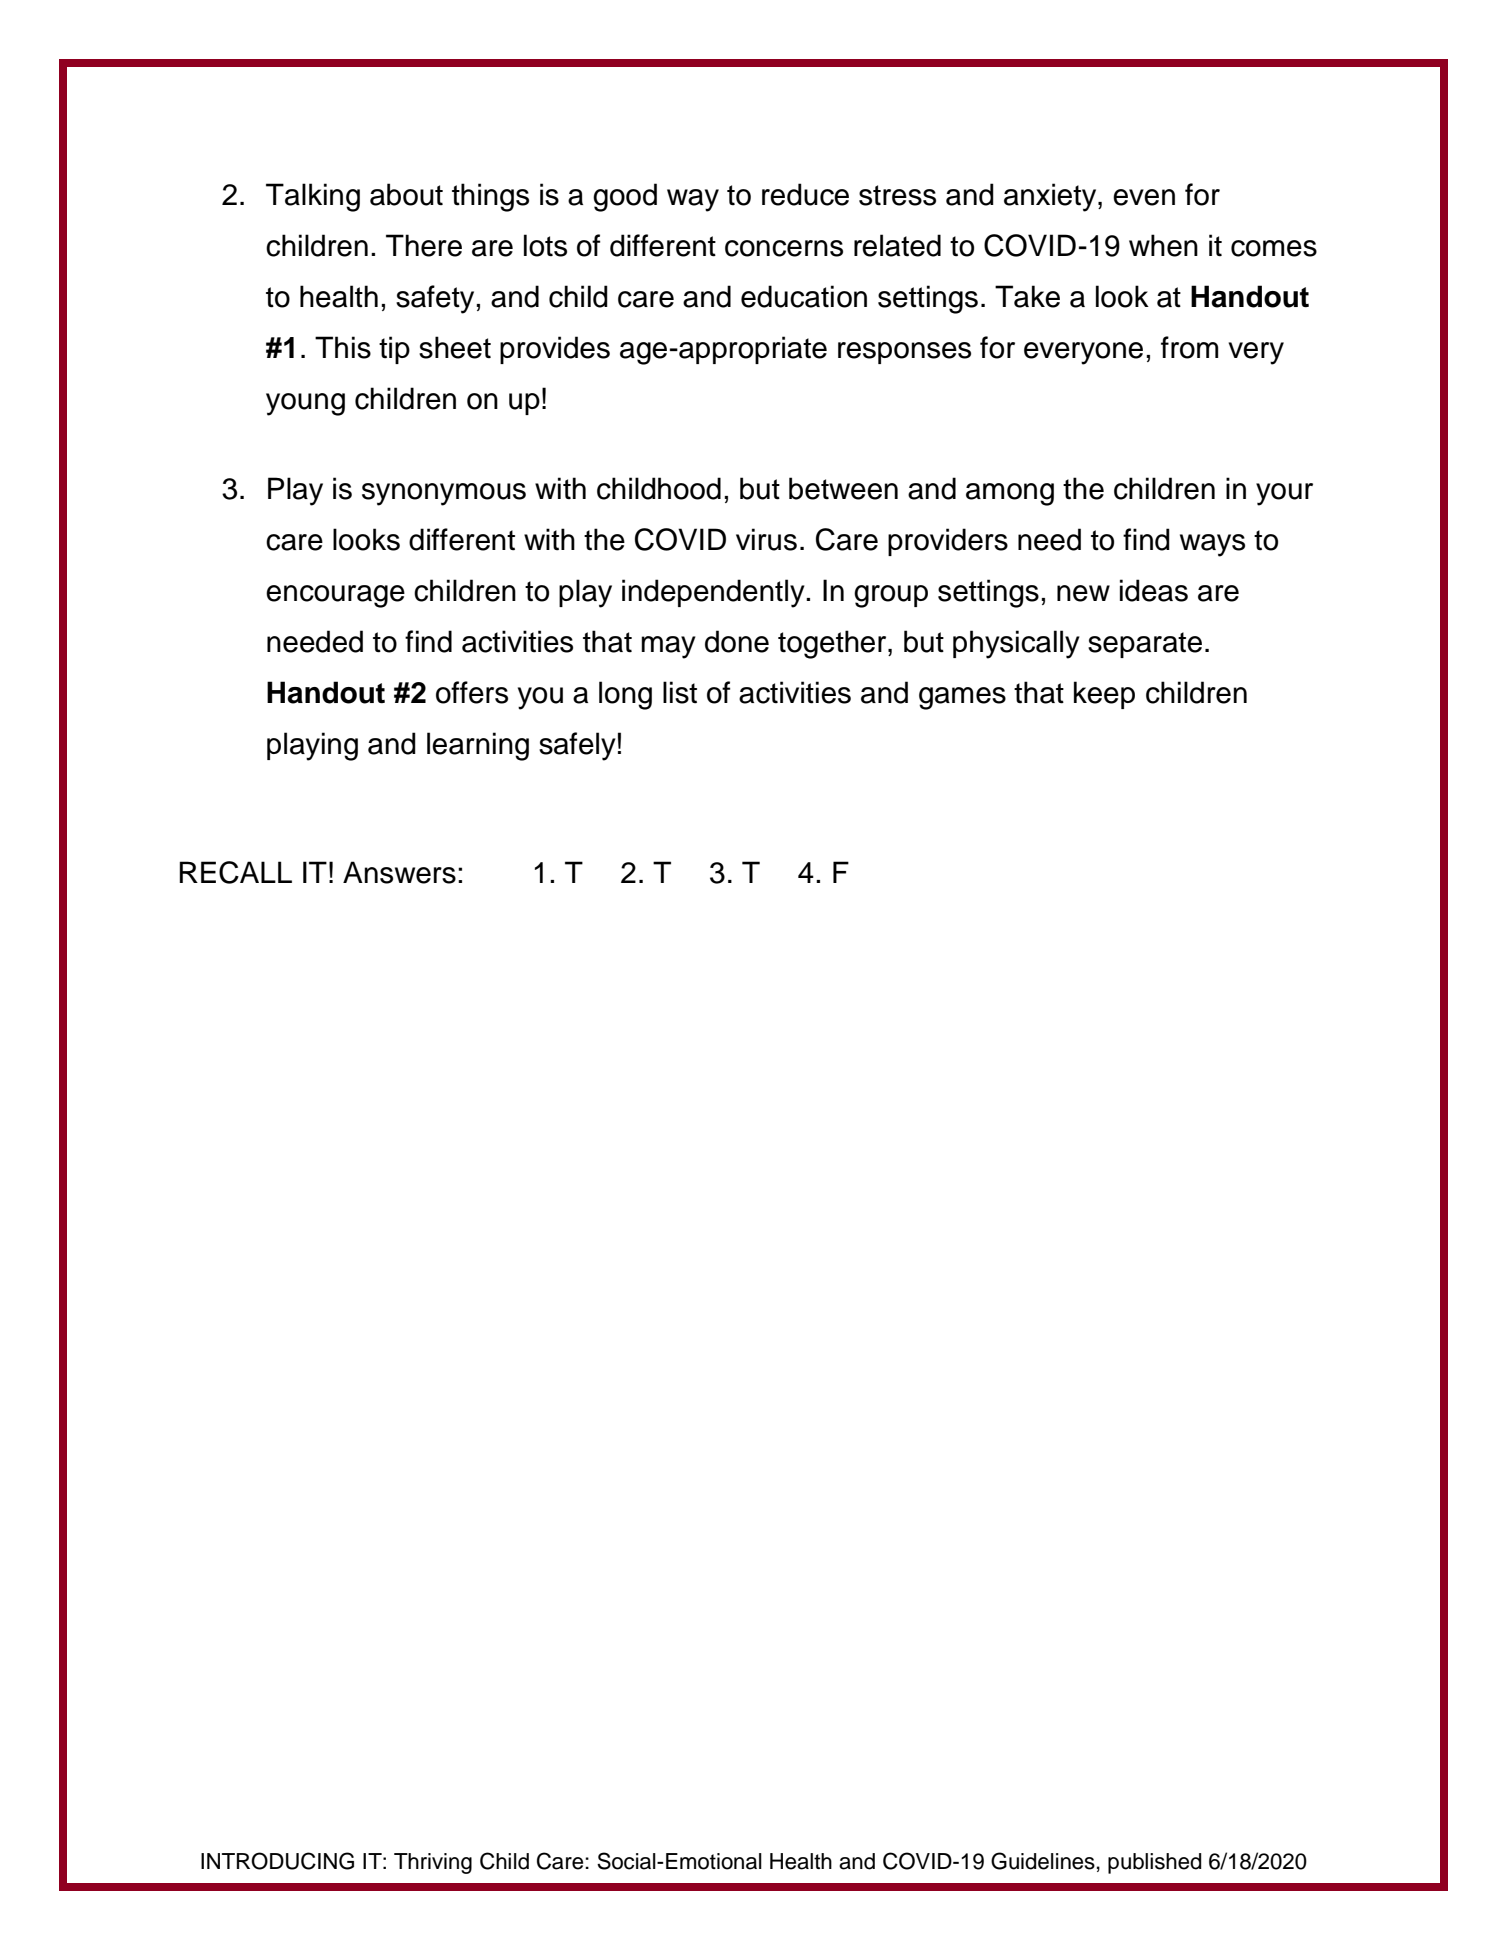  Describe the element at coordinates (1043, 1861) in the screenshot. I see `Guidelines` at that location.
